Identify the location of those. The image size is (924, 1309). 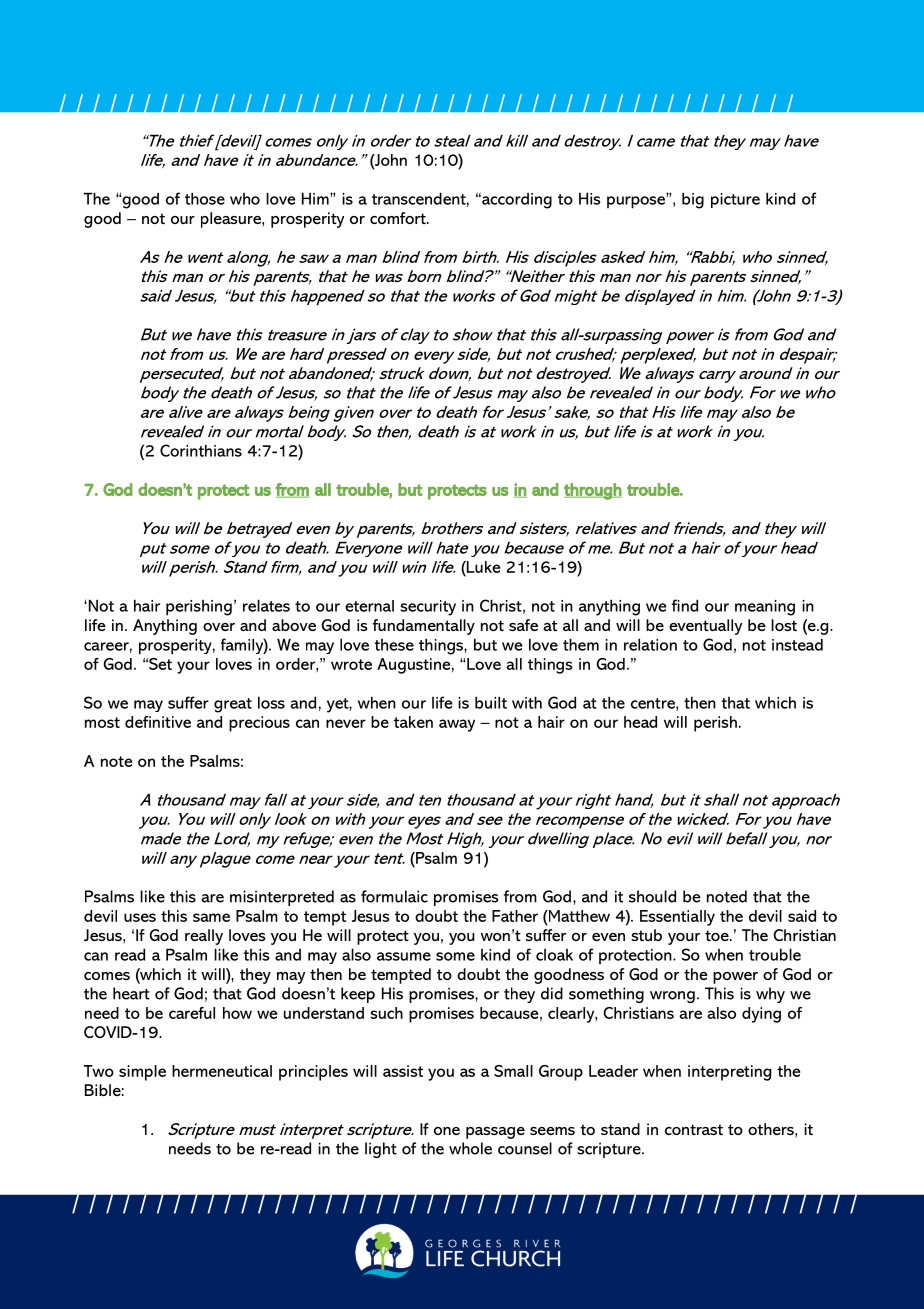
(205, 198).
